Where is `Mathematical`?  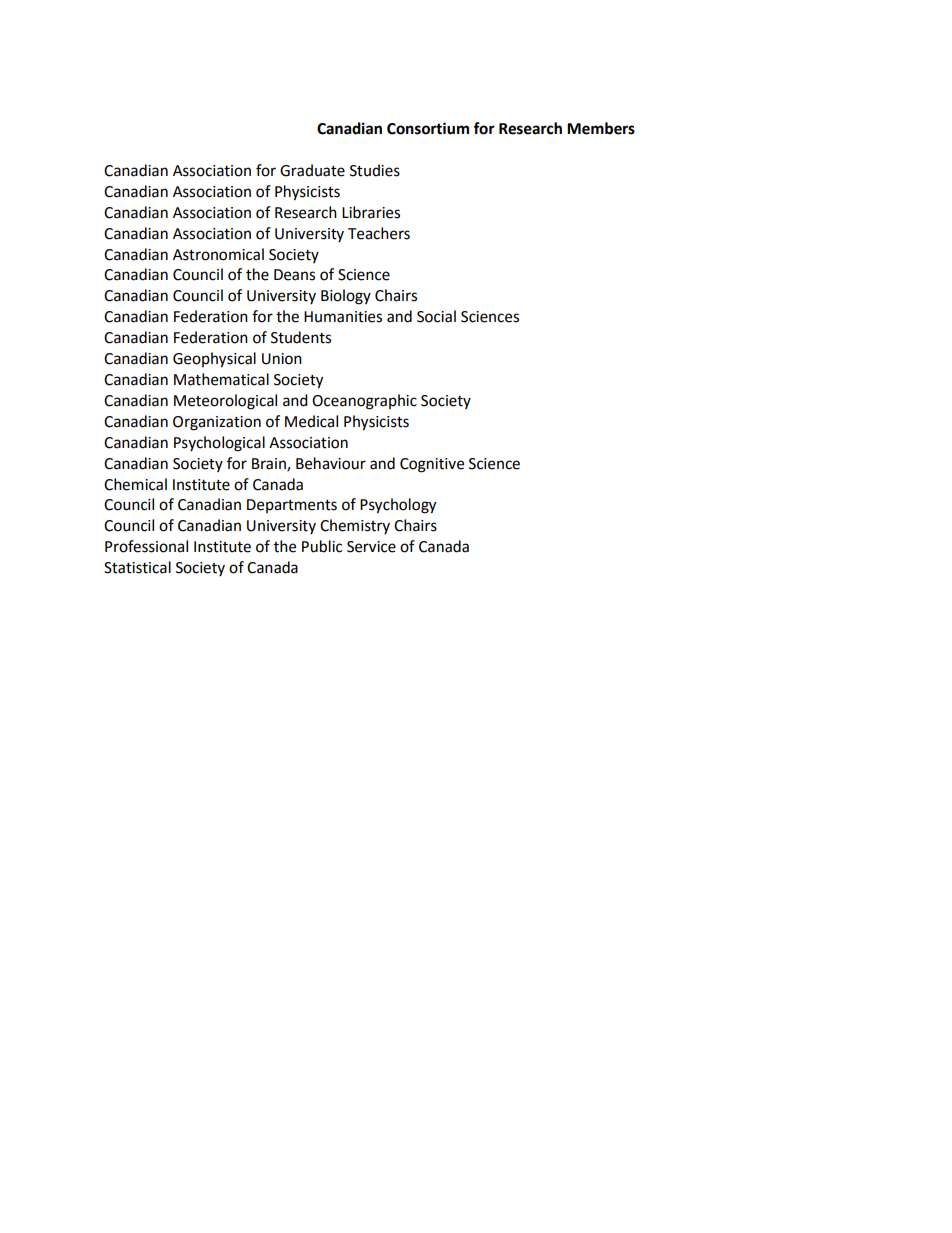
Mathematical is located at coordinates (221, 379).
